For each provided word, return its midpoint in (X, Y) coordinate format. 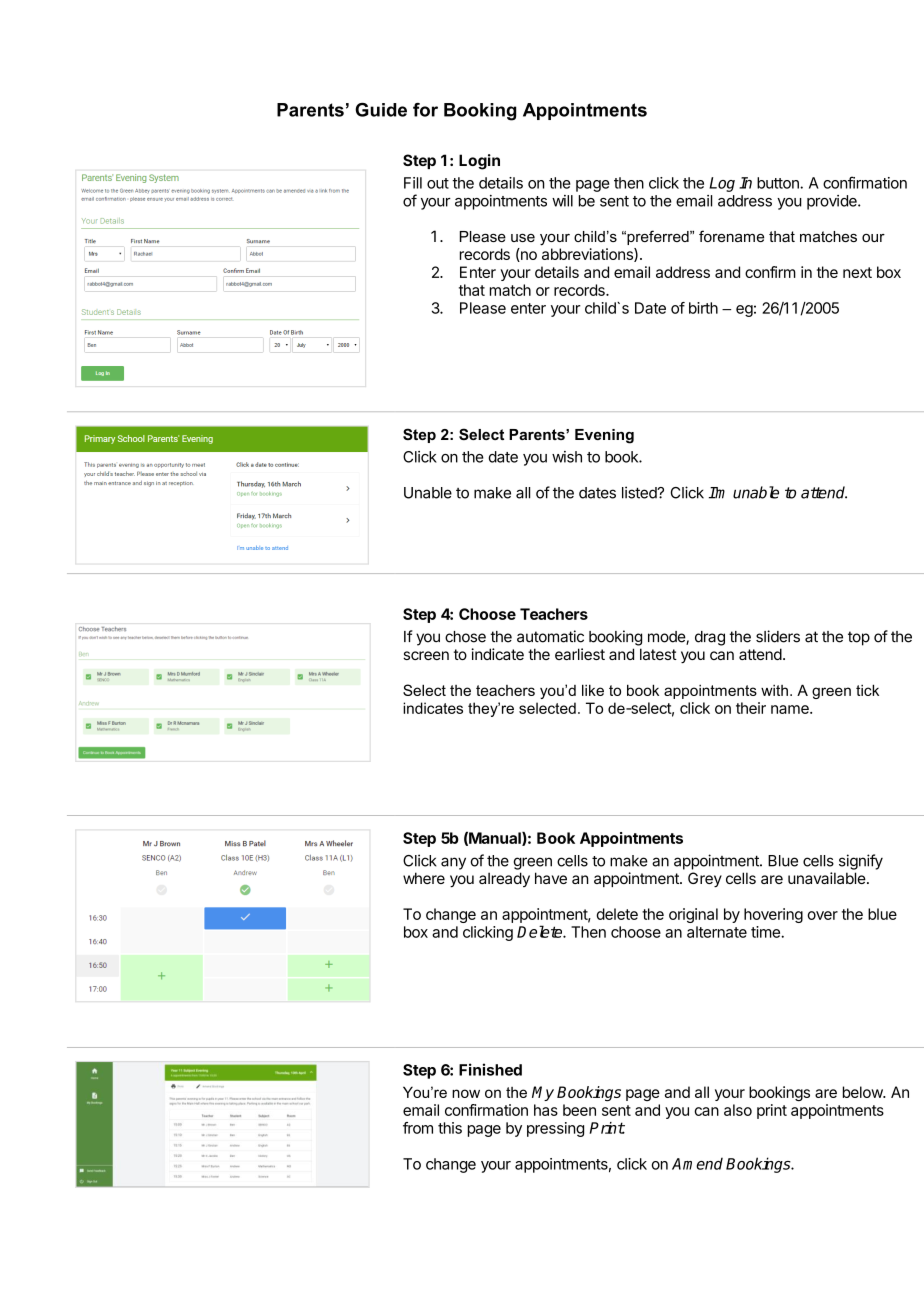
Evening (604, 436)
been (579, 1110)
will (562, 201)
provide (833, 202)
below (863, 1092)
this (450, 1128)
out (438, 183)
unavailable (827, 878)
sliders (778, 636)
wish (567, 457)
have (551, 878)
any (453, 863)
